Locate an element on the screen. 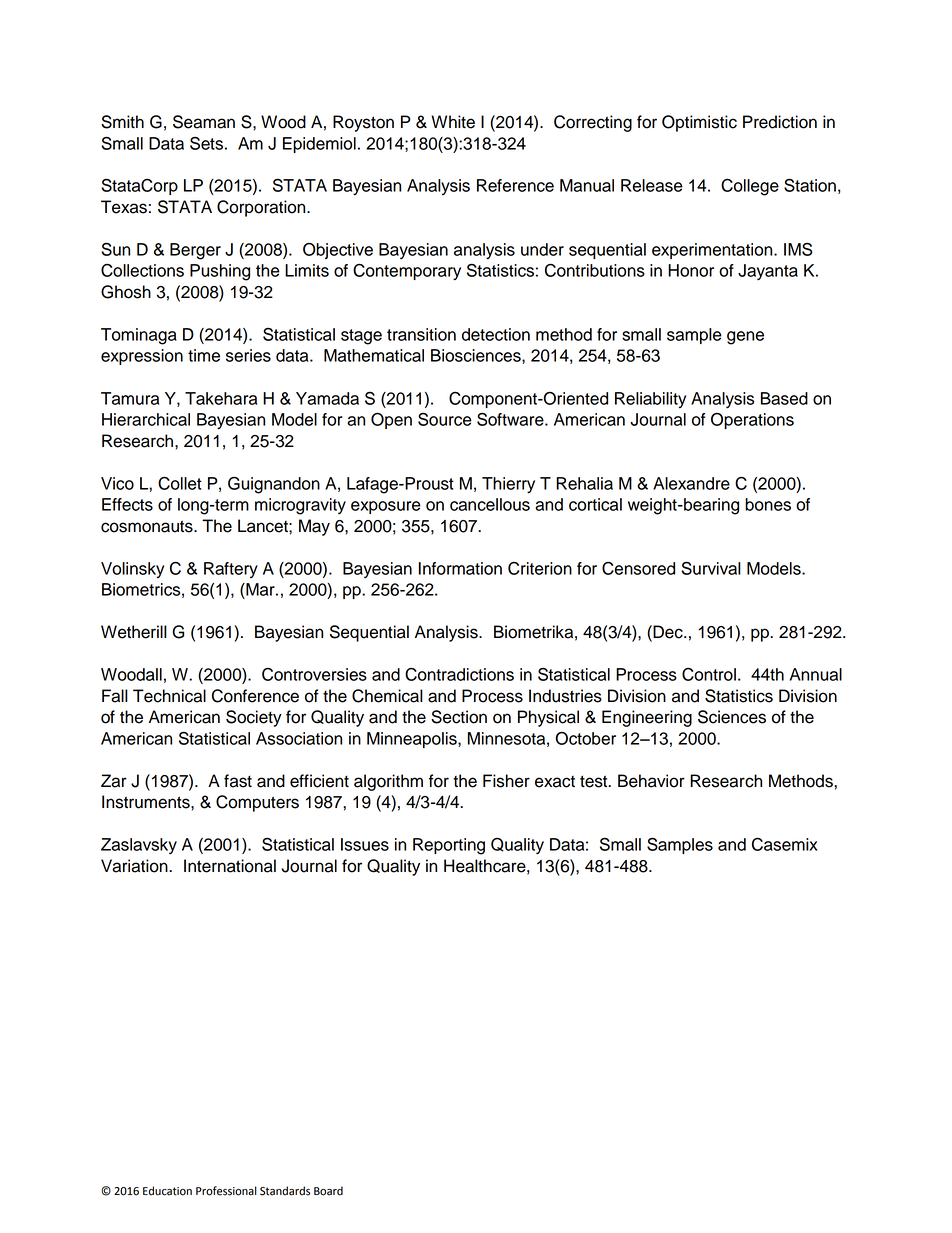  College is located at coordinates (750, 187).
